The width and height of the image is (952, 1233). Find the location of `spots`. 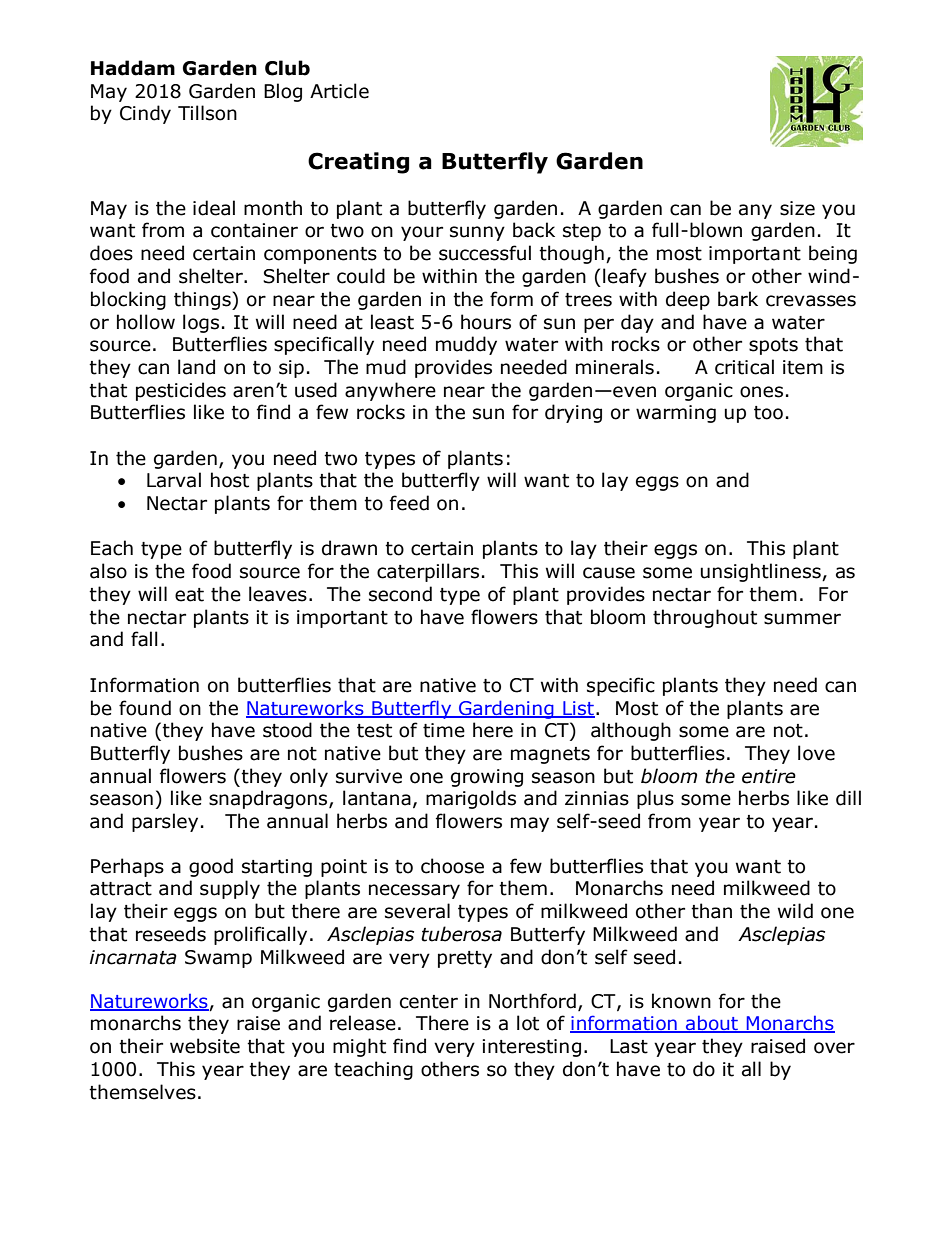

spots is located at coordinates (773, 346).
